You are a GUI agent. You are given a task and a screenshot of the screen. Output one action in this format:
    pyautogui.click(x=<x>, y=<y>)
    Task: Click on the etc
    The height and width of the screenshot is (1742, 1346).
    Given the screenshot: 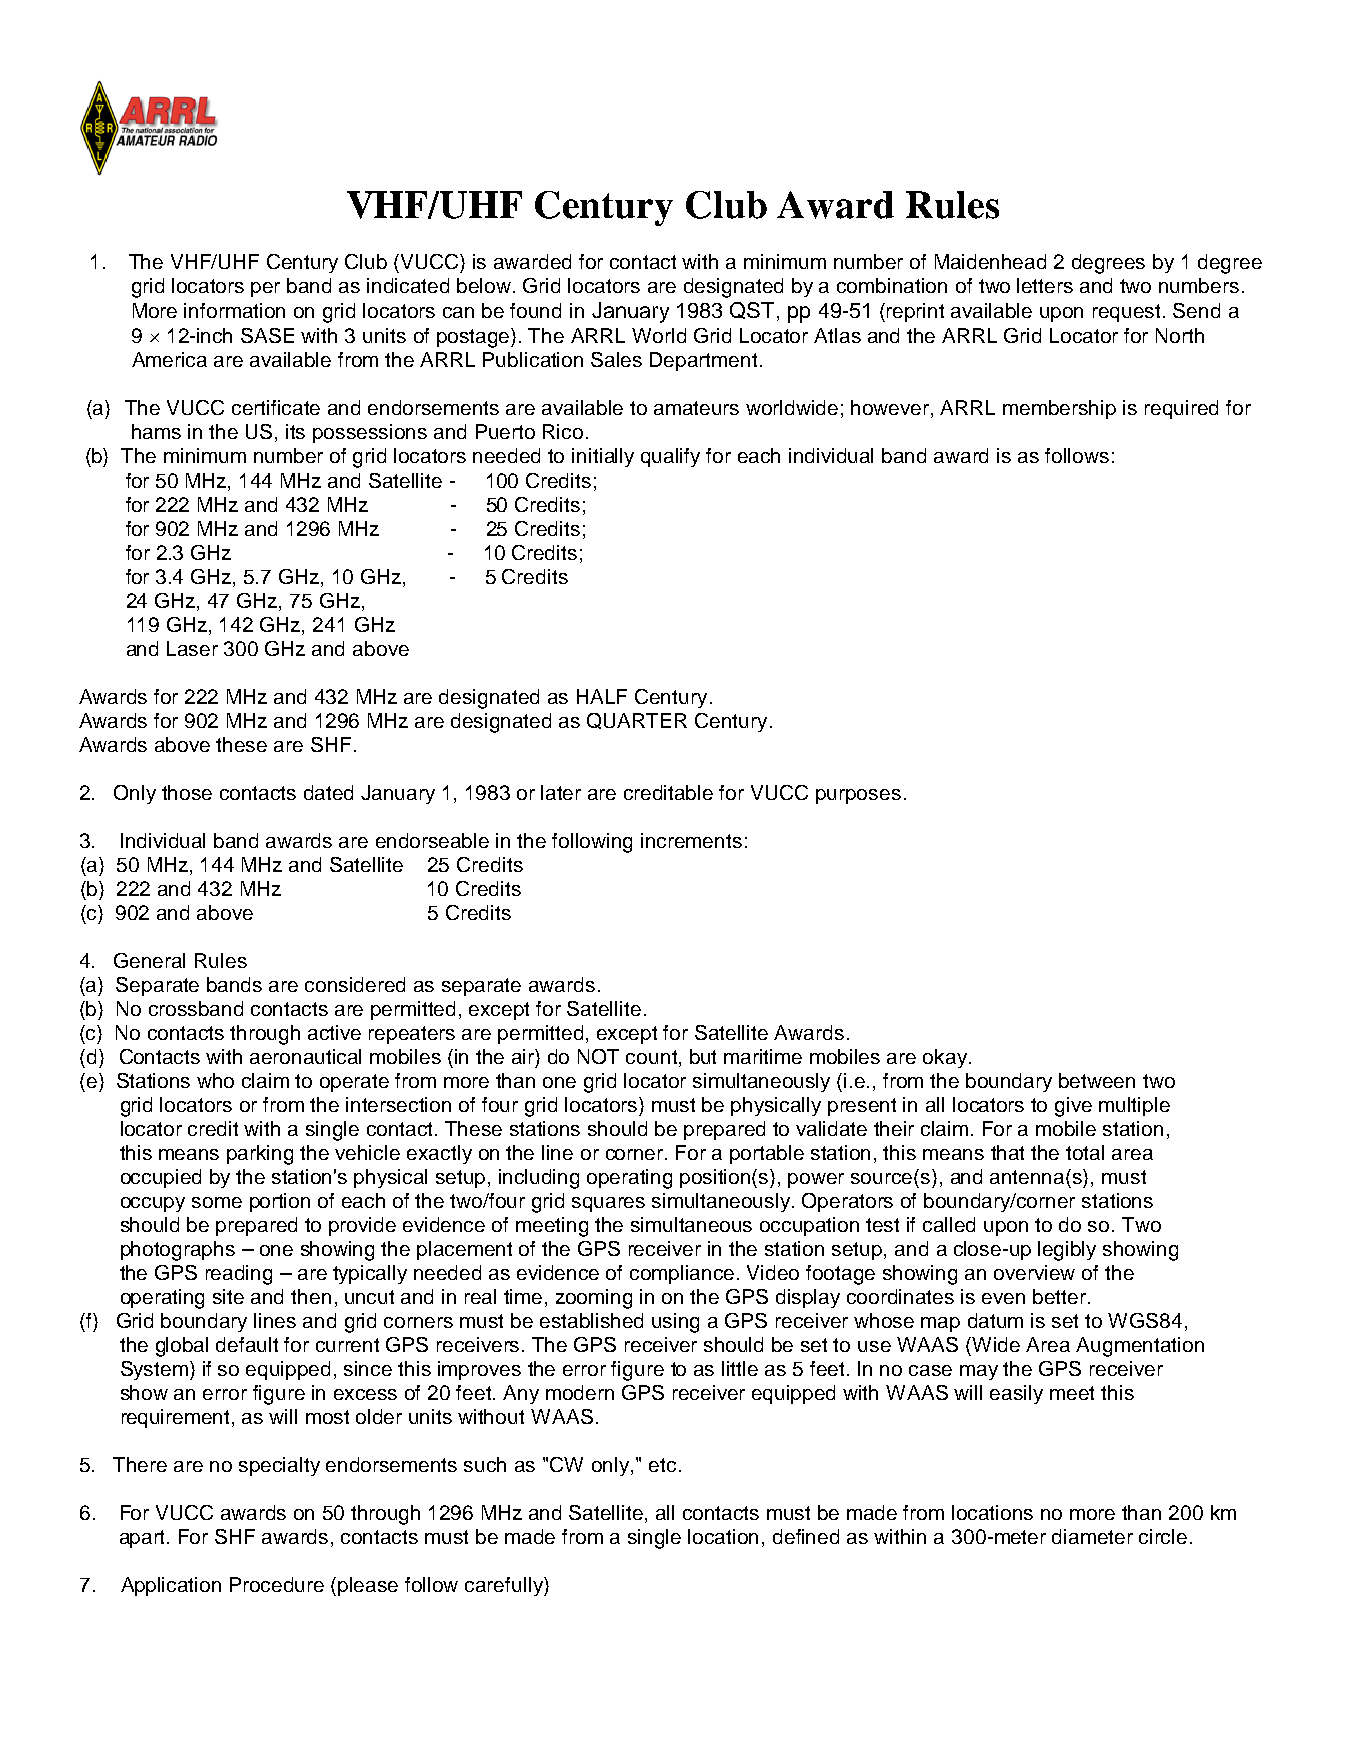 What is the action you would take?
    pyautogui.click(x=662, y=1465)
